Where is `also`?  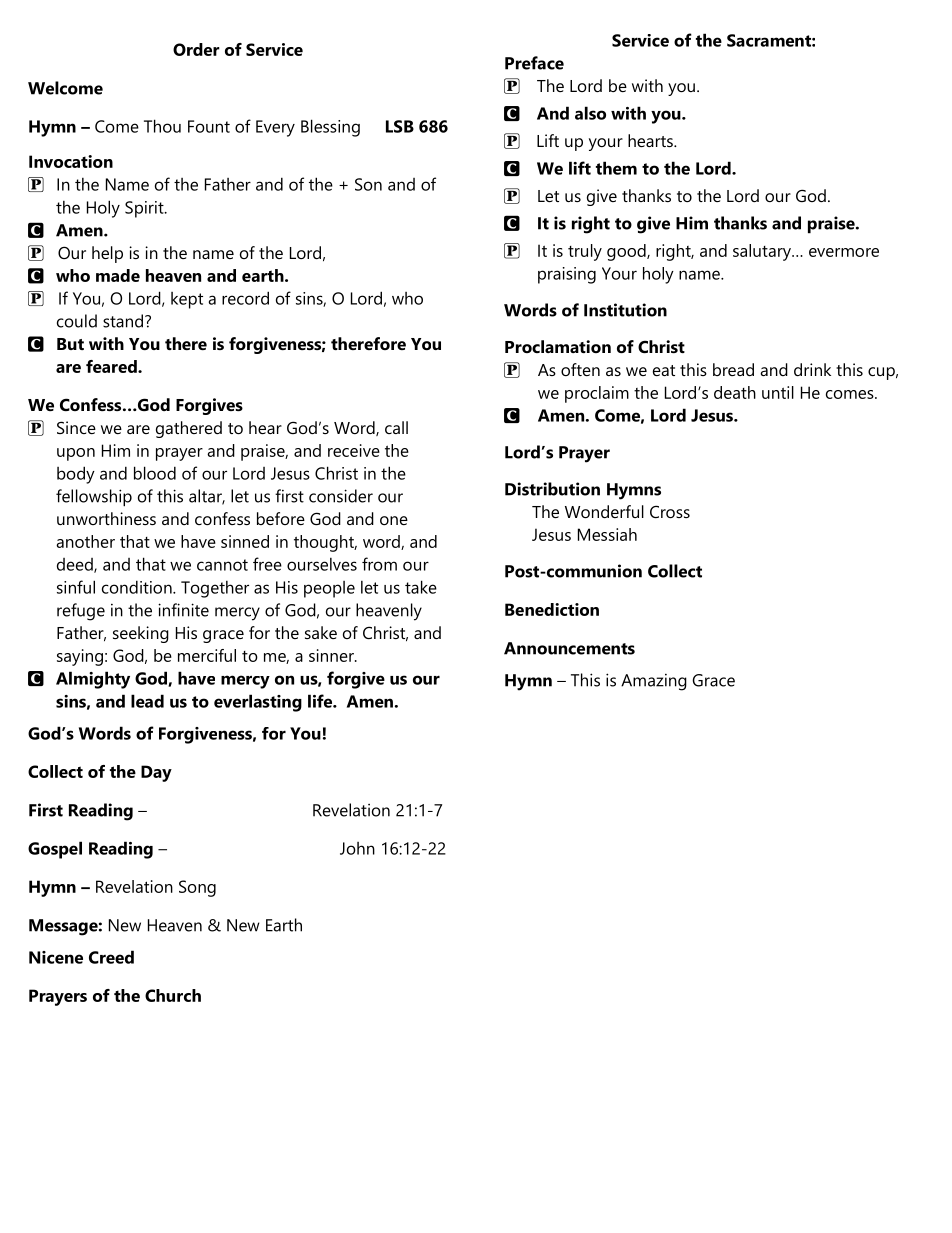 also is located at coordinates (590, 113).
